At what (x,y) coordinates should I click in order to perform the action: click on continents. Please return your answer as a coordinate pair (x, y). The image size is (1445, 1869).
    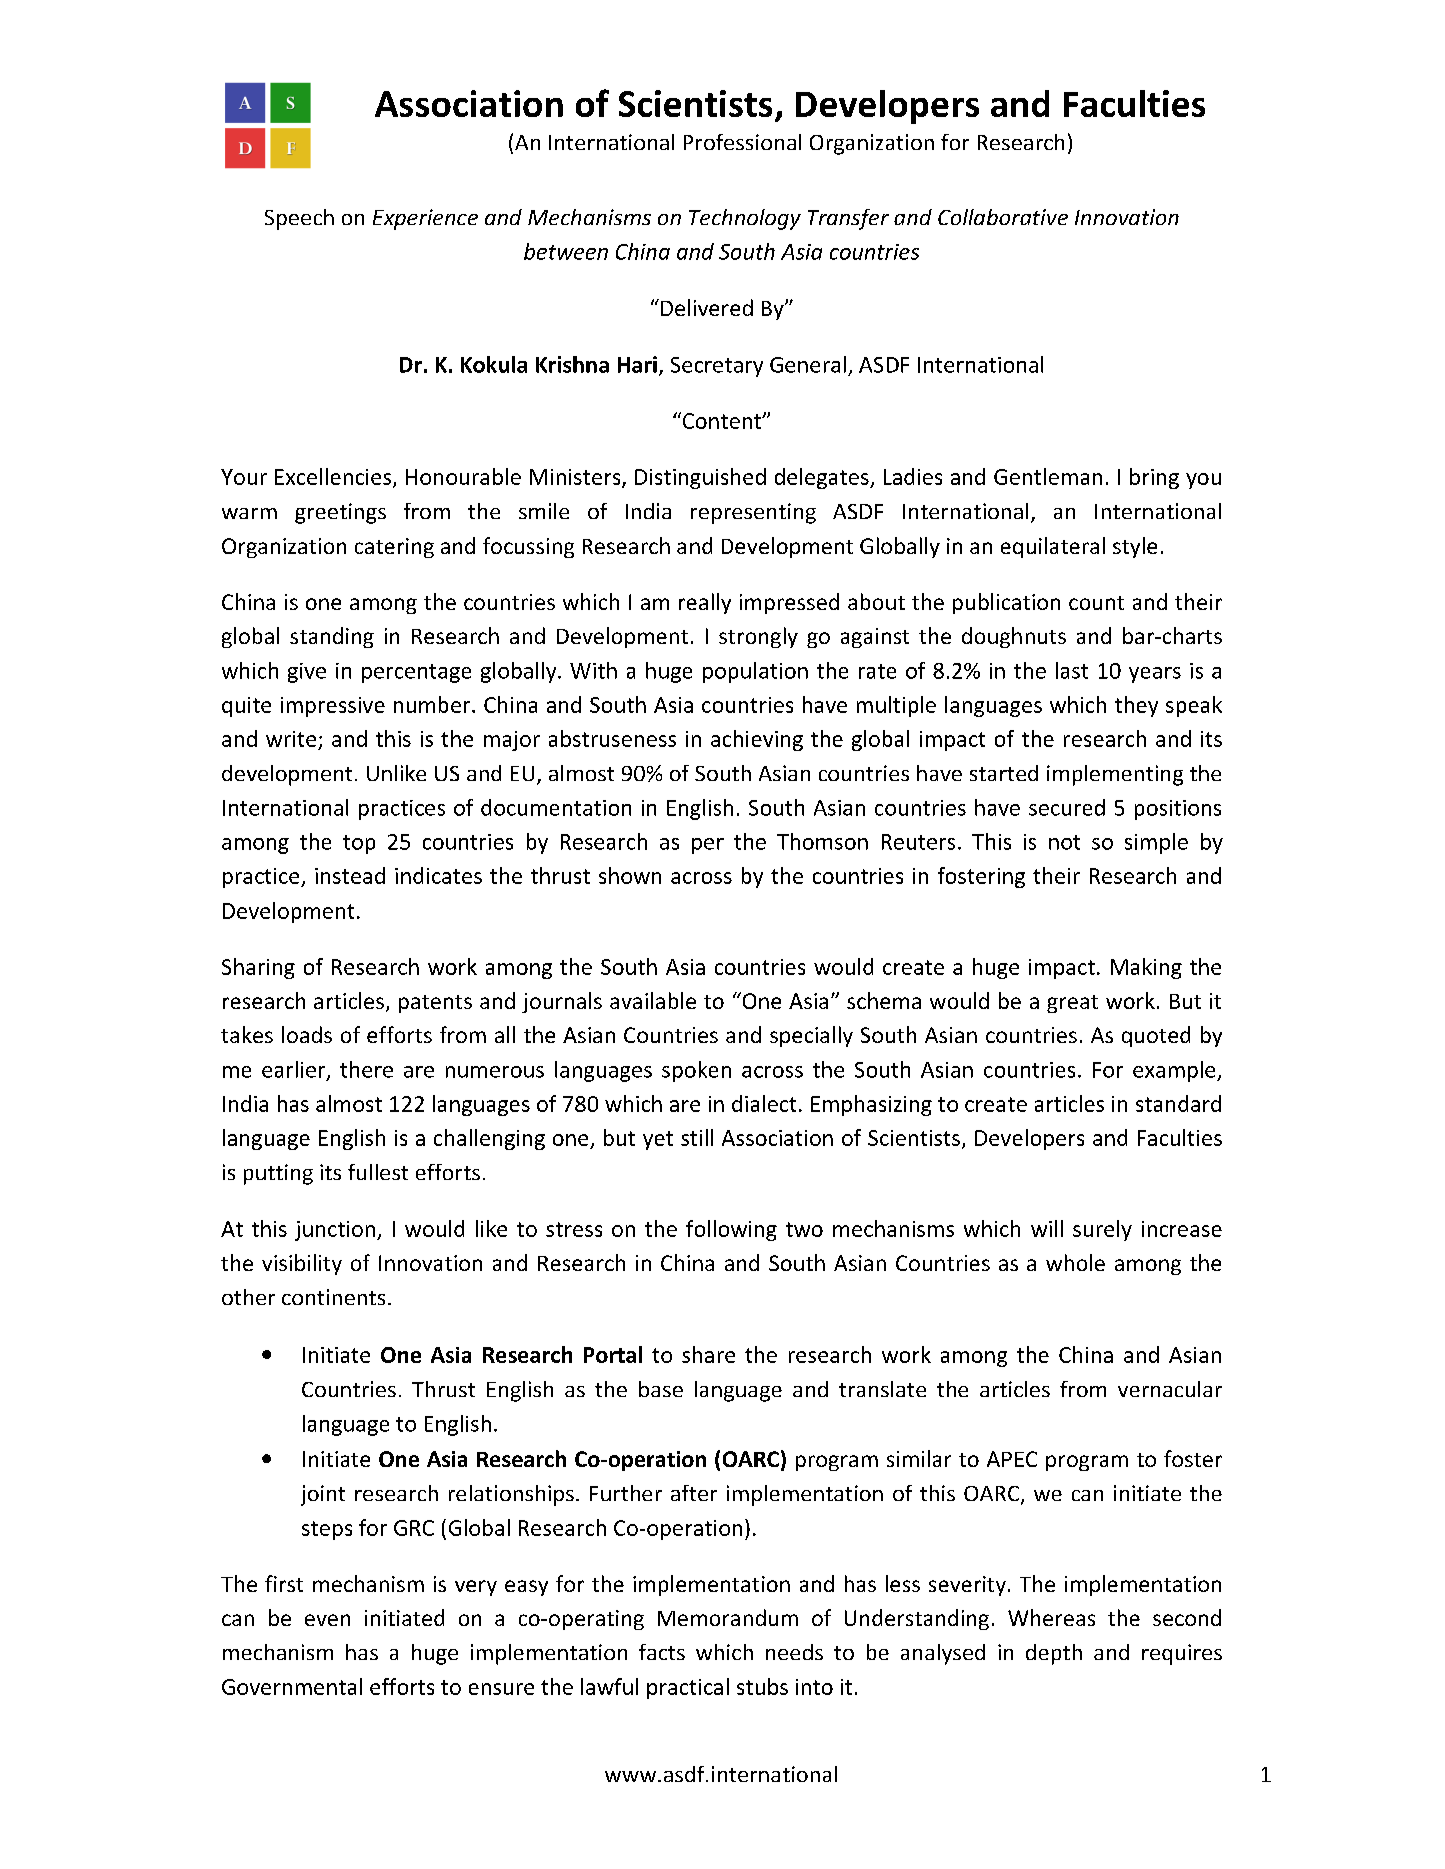
    Looking at the image, I should click on (333, 1297).
